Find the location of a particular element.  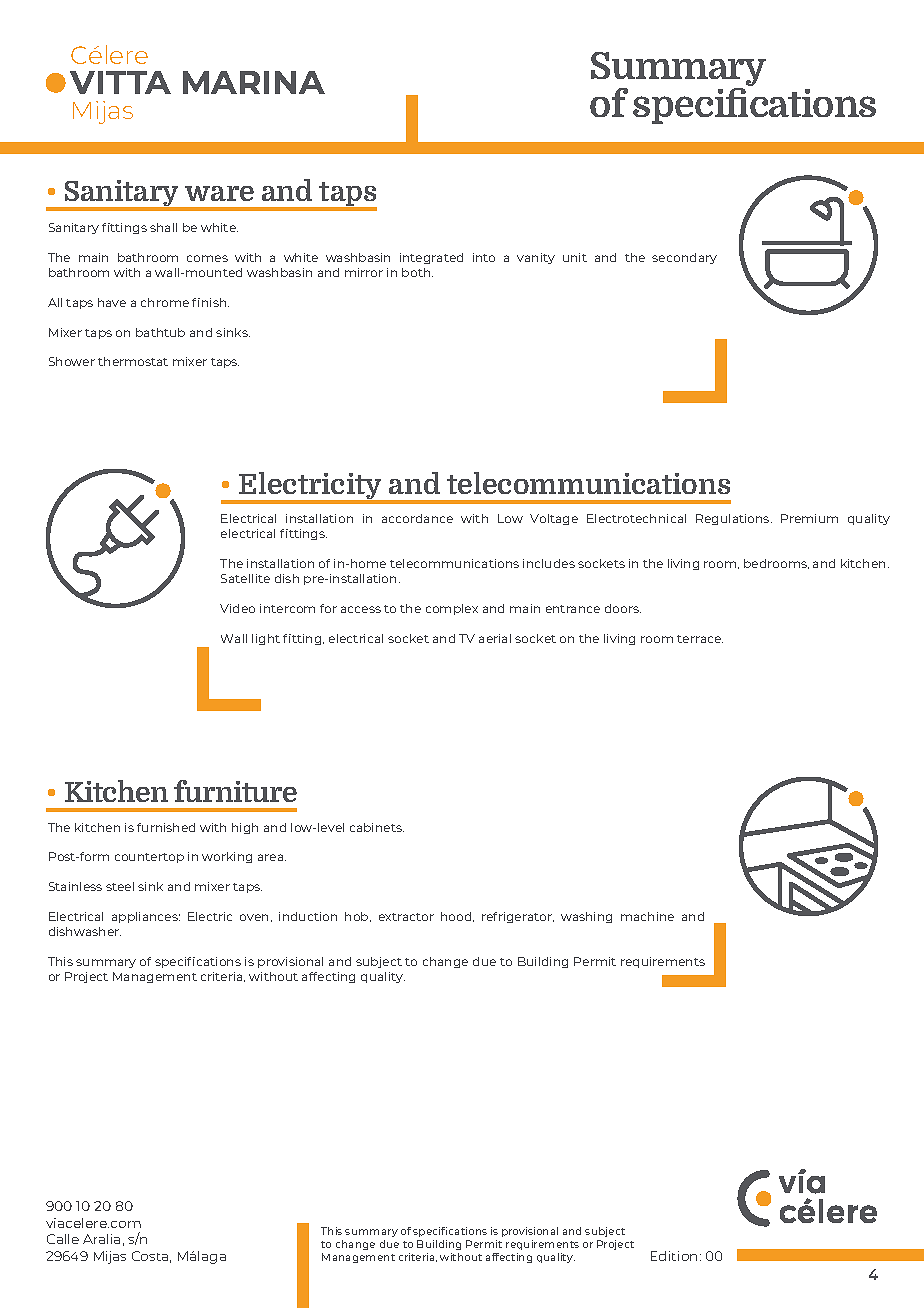

terrace is located at coordinates (700, 639).
